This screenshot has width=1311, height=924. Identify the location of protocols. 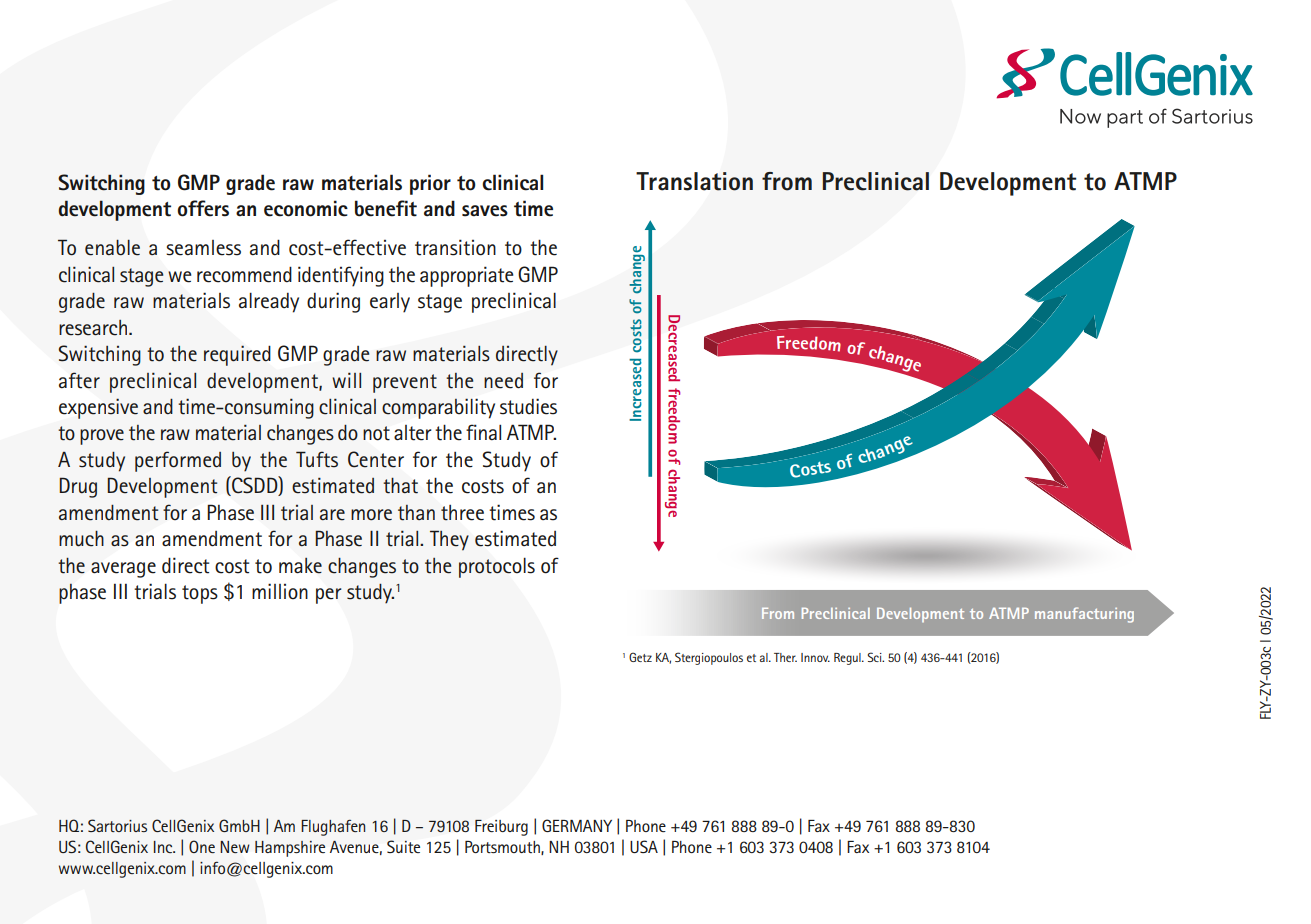
(497, 568).
